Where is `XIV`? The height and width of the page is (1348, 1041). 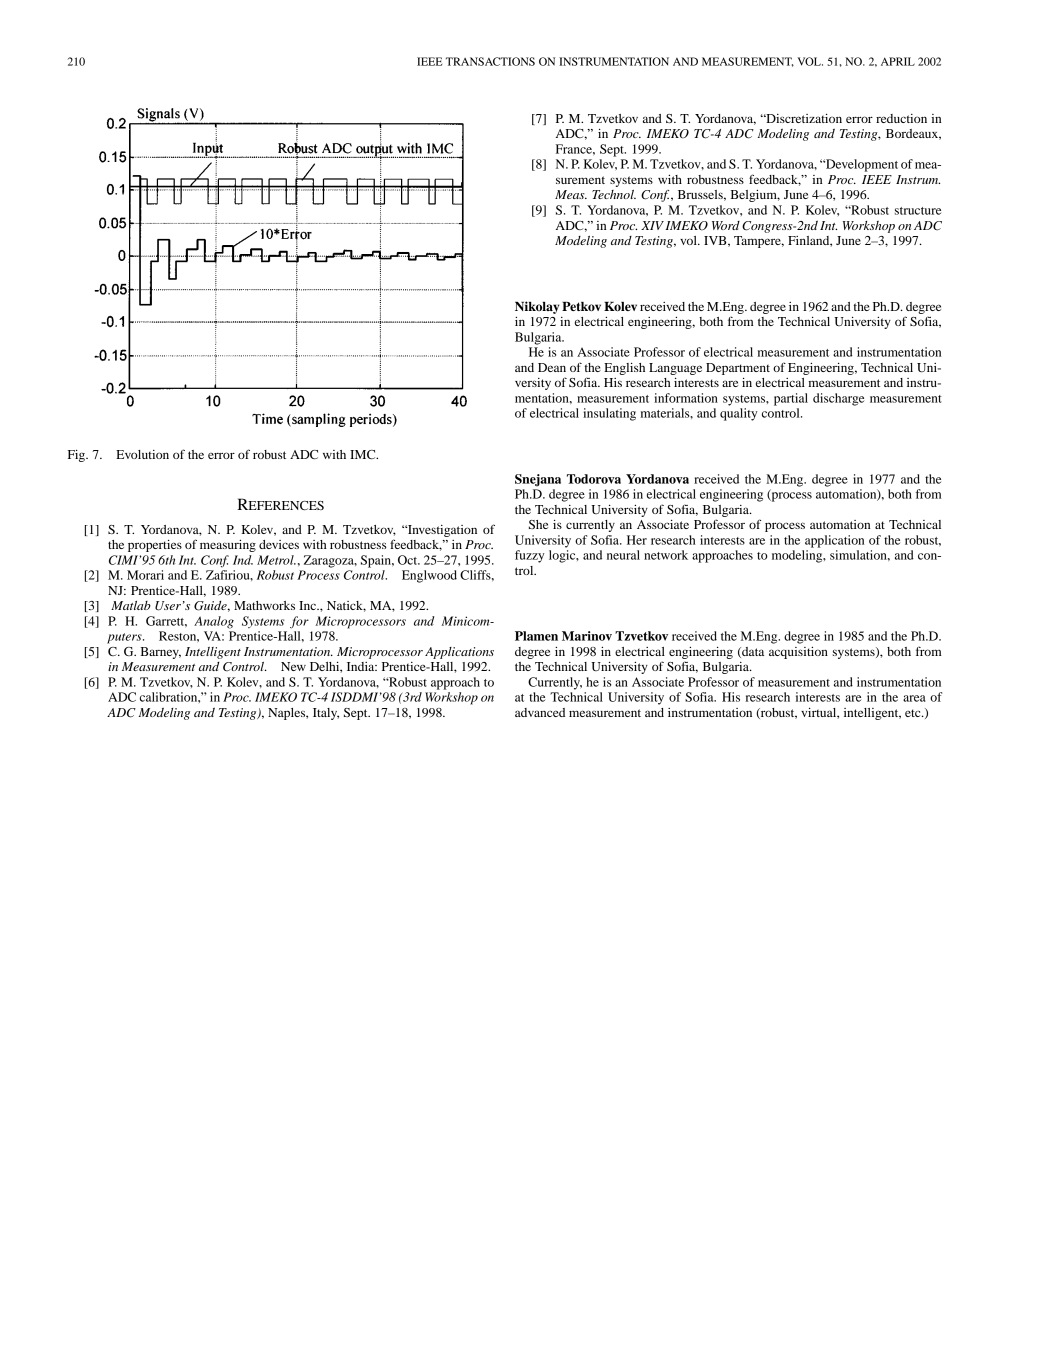
XIV is located at coordinates (652, 225).
